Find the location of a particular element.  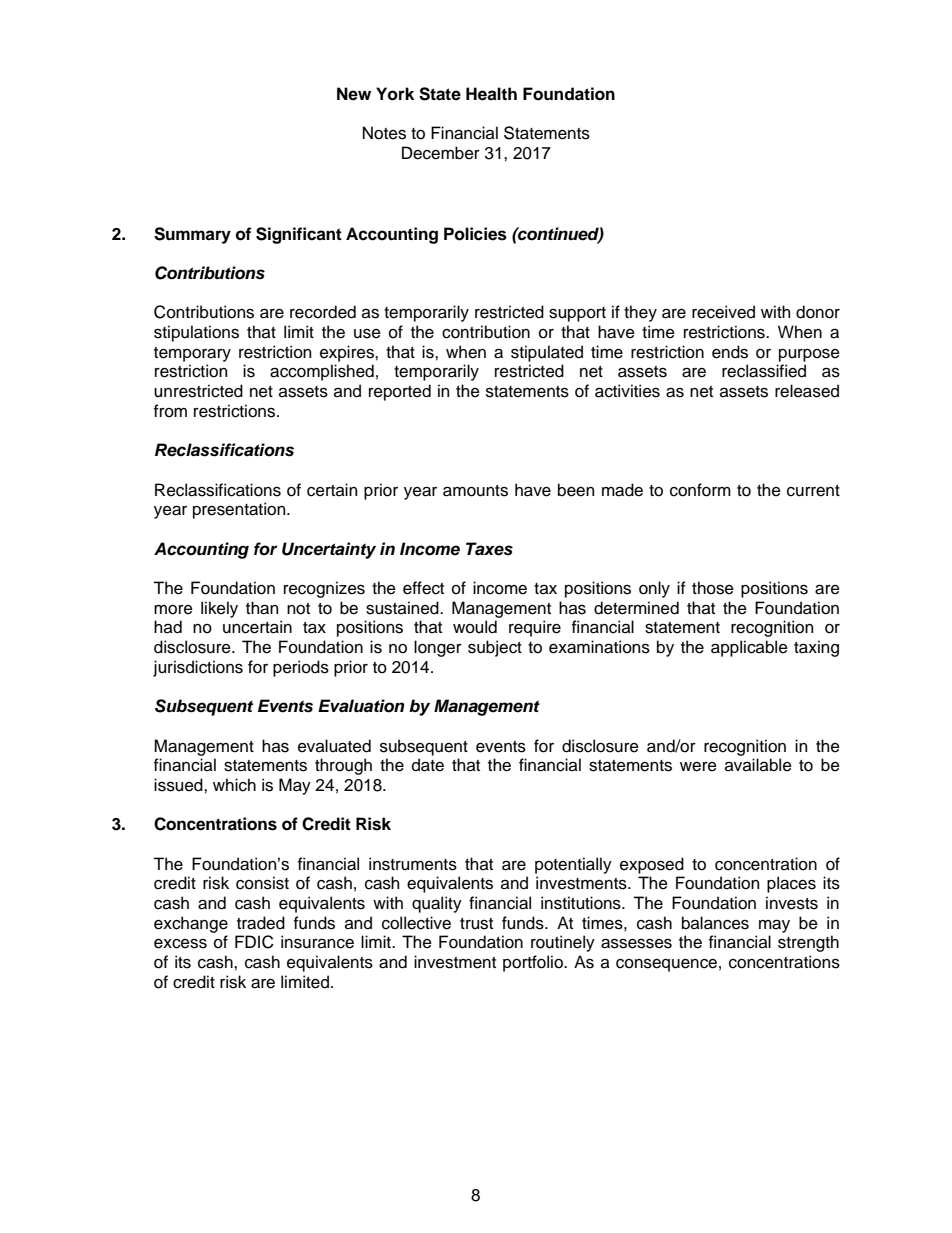

New is located at coordinates (354, 94).
